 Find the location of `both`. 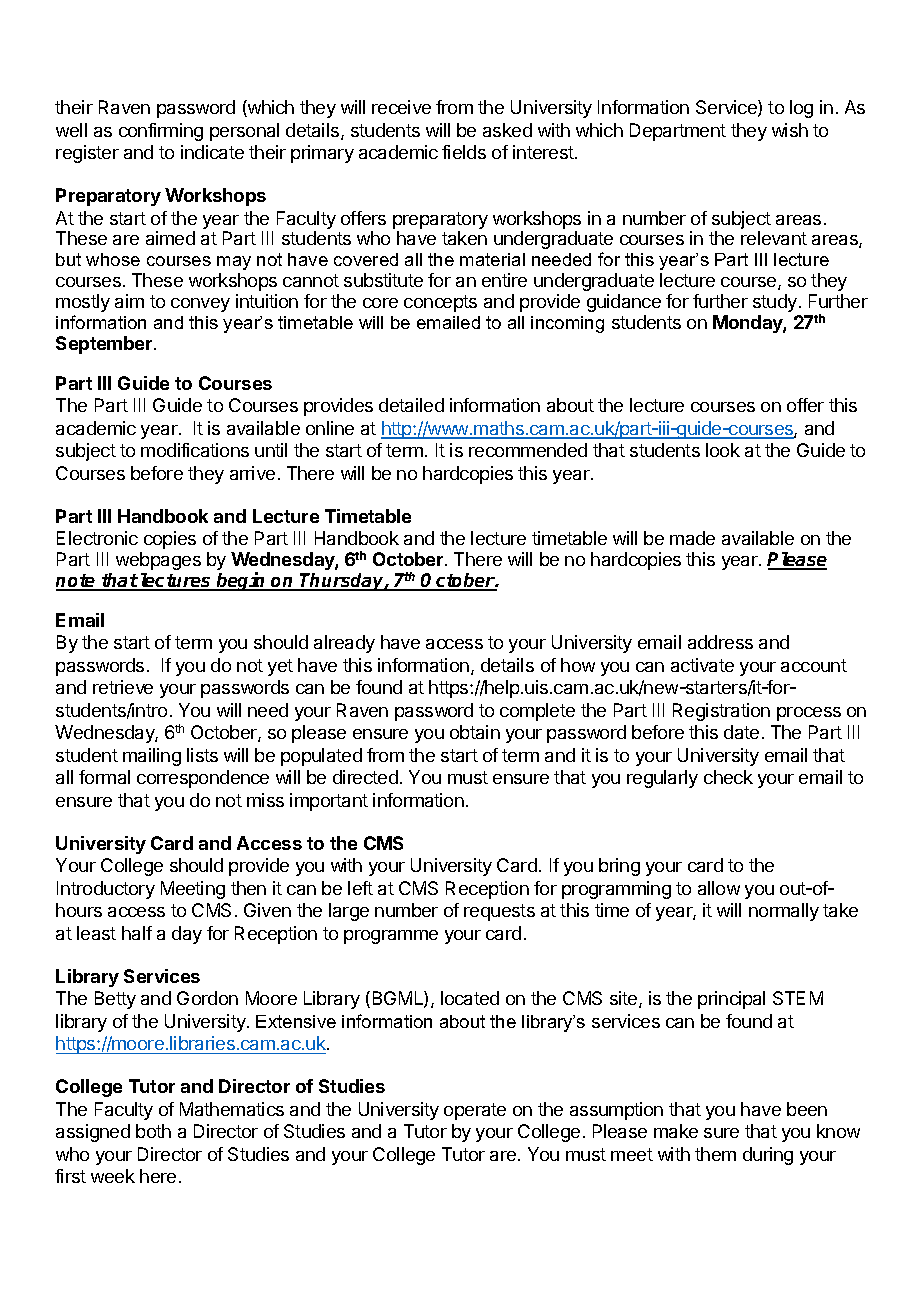

both is located at coordinates (153, 1131).
